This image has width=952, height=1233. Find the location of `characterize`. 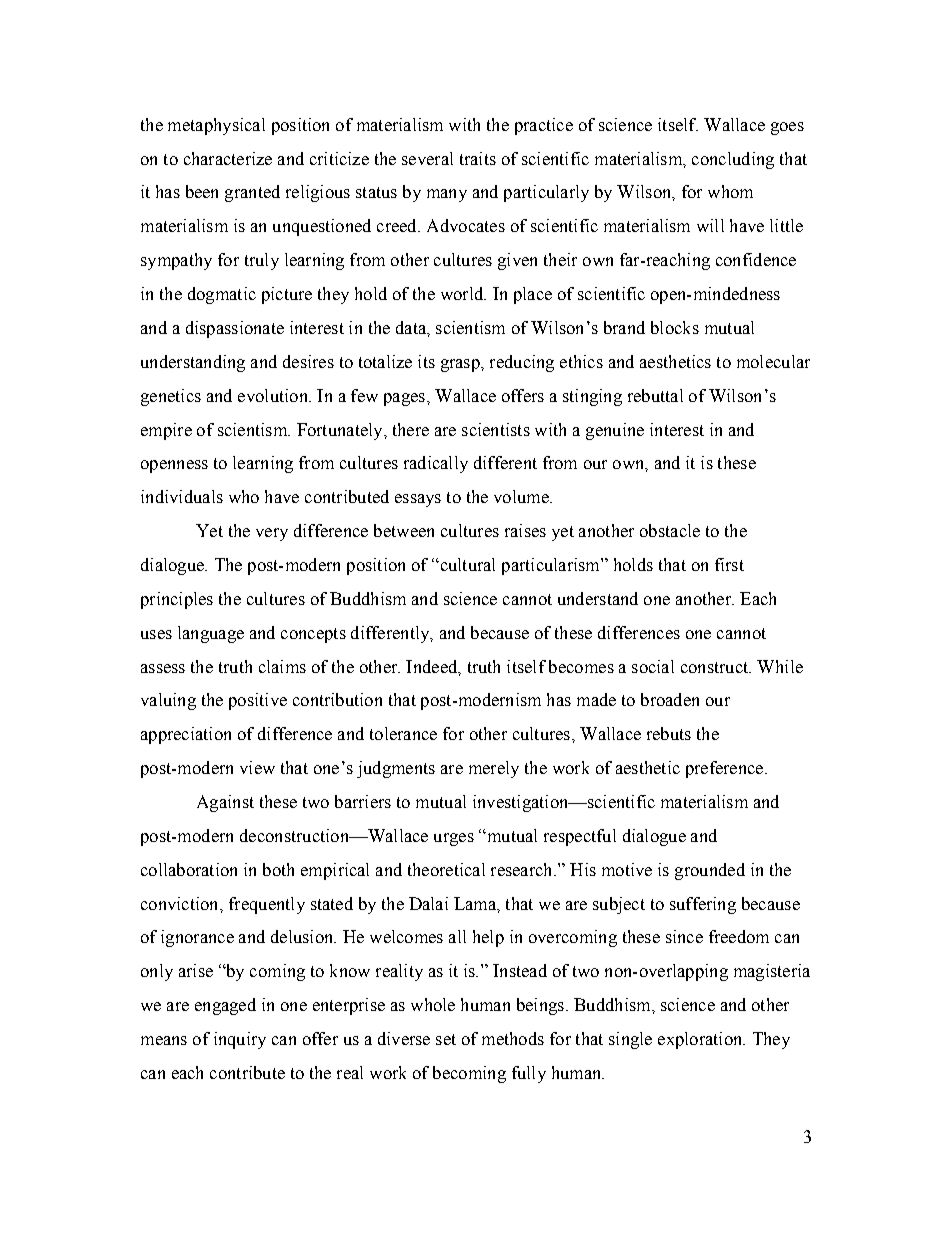

characterize is located at coordinates (228, 158).
